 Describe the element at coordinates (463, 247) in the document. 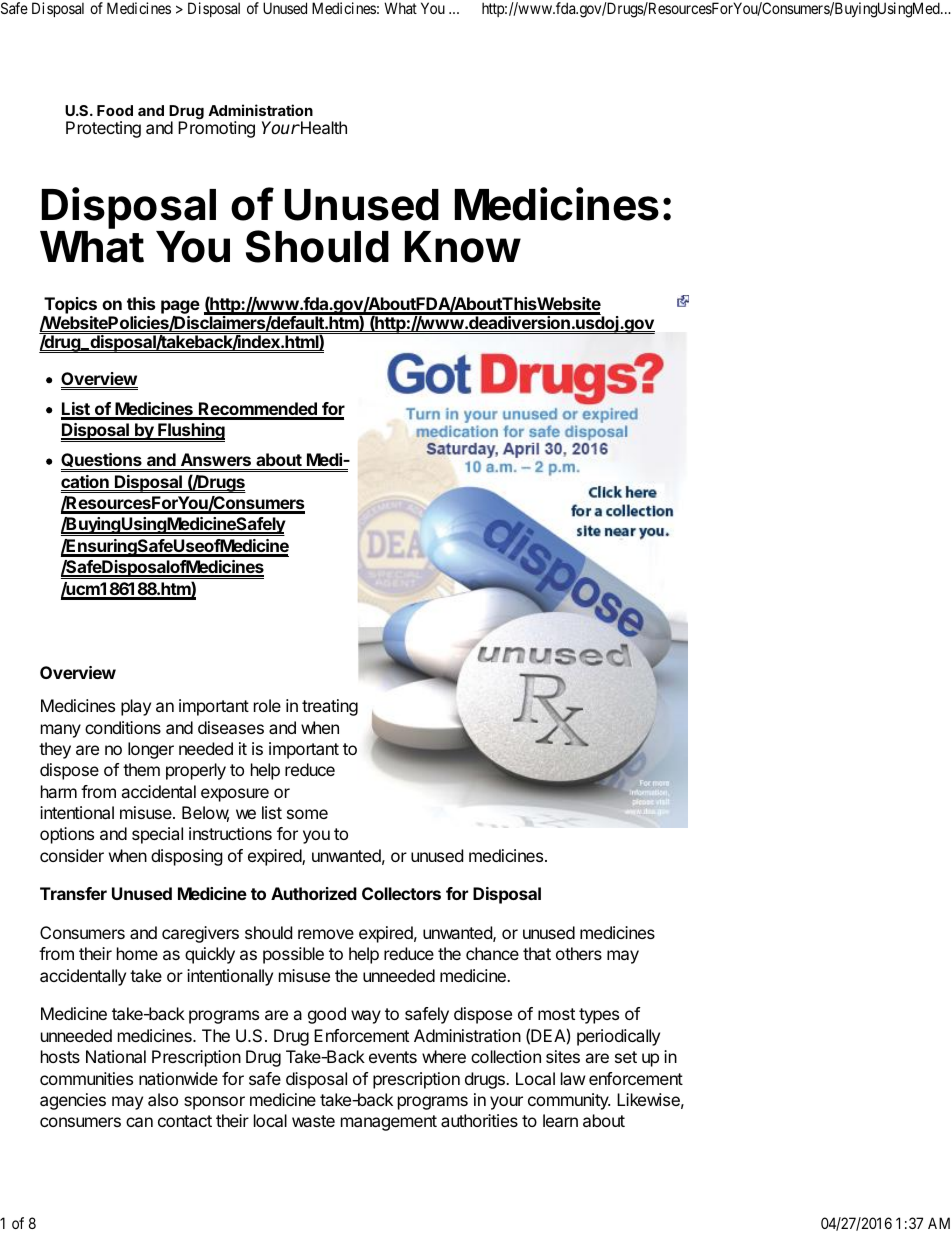

I see `Know` at that location.
